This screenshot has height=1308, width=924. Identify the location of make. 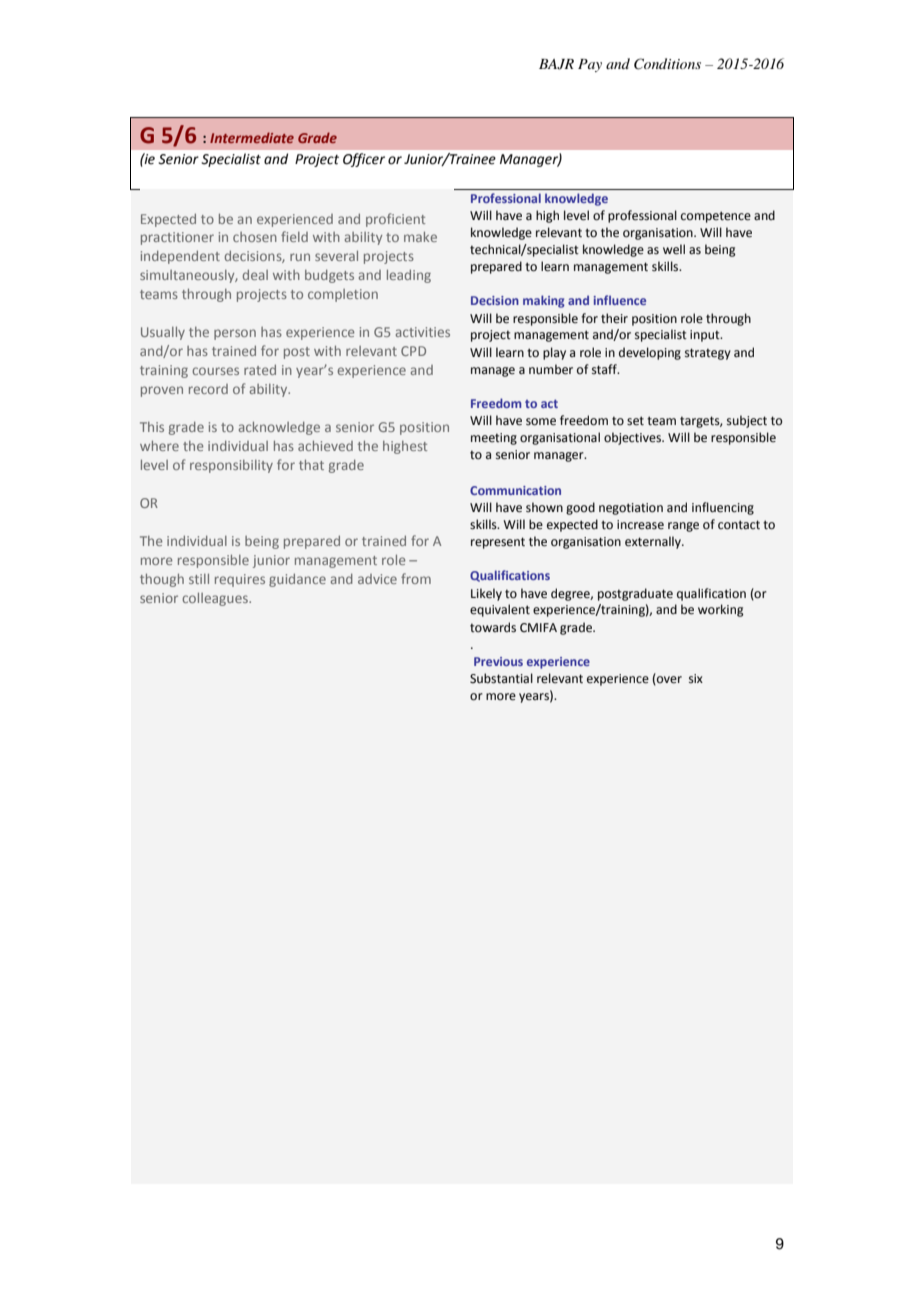
(420, 237).
